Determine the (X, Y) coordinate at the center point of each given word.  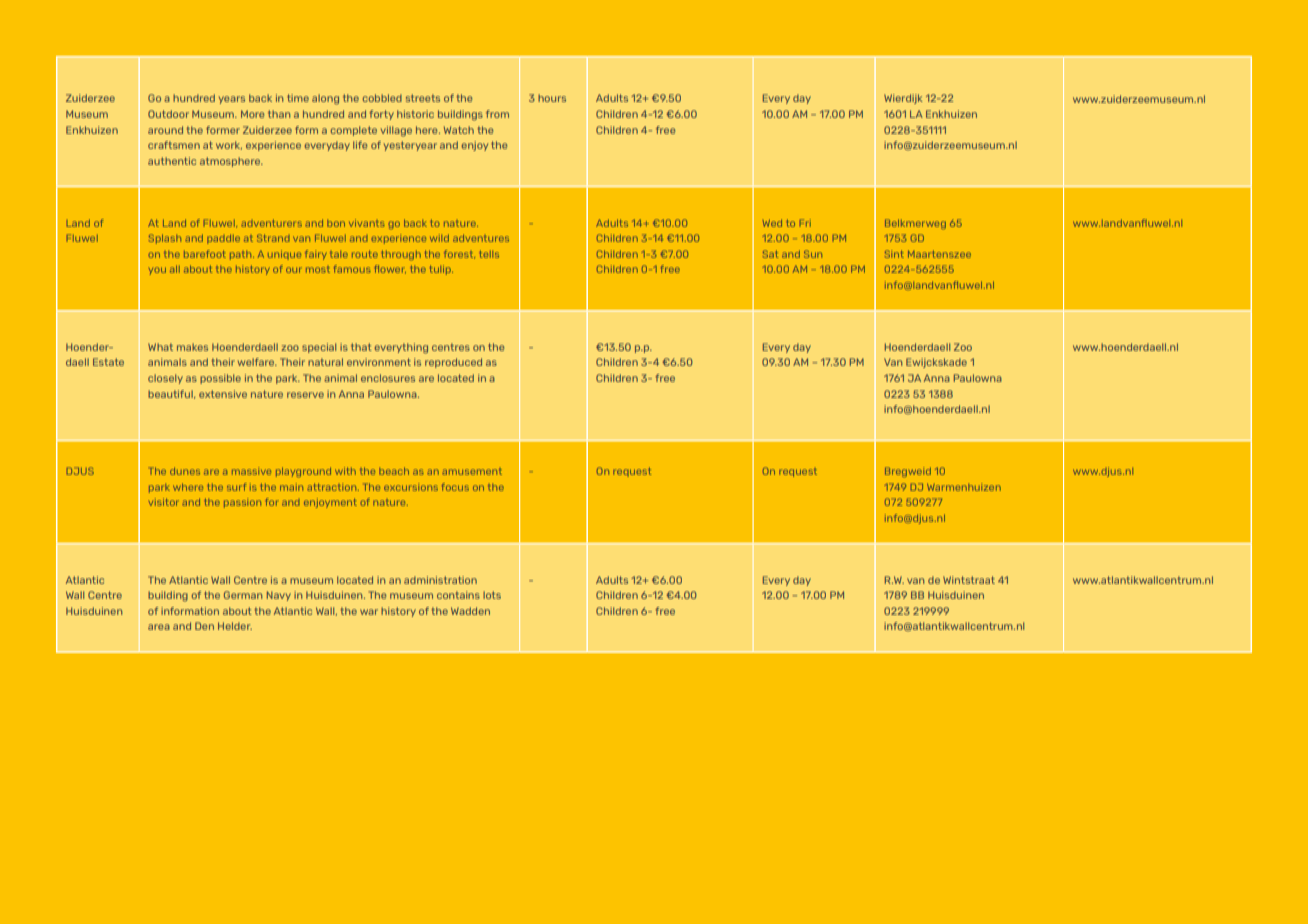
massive (251, 471)
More (253, 114)
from (497, 114)
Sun (813, 254)
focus (455, 487)
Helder (235, 626)
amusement (472, 471)
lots (492, 595)
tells (489, 254)
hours (552, 98)
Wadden (470, 611)
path (242, 255)
